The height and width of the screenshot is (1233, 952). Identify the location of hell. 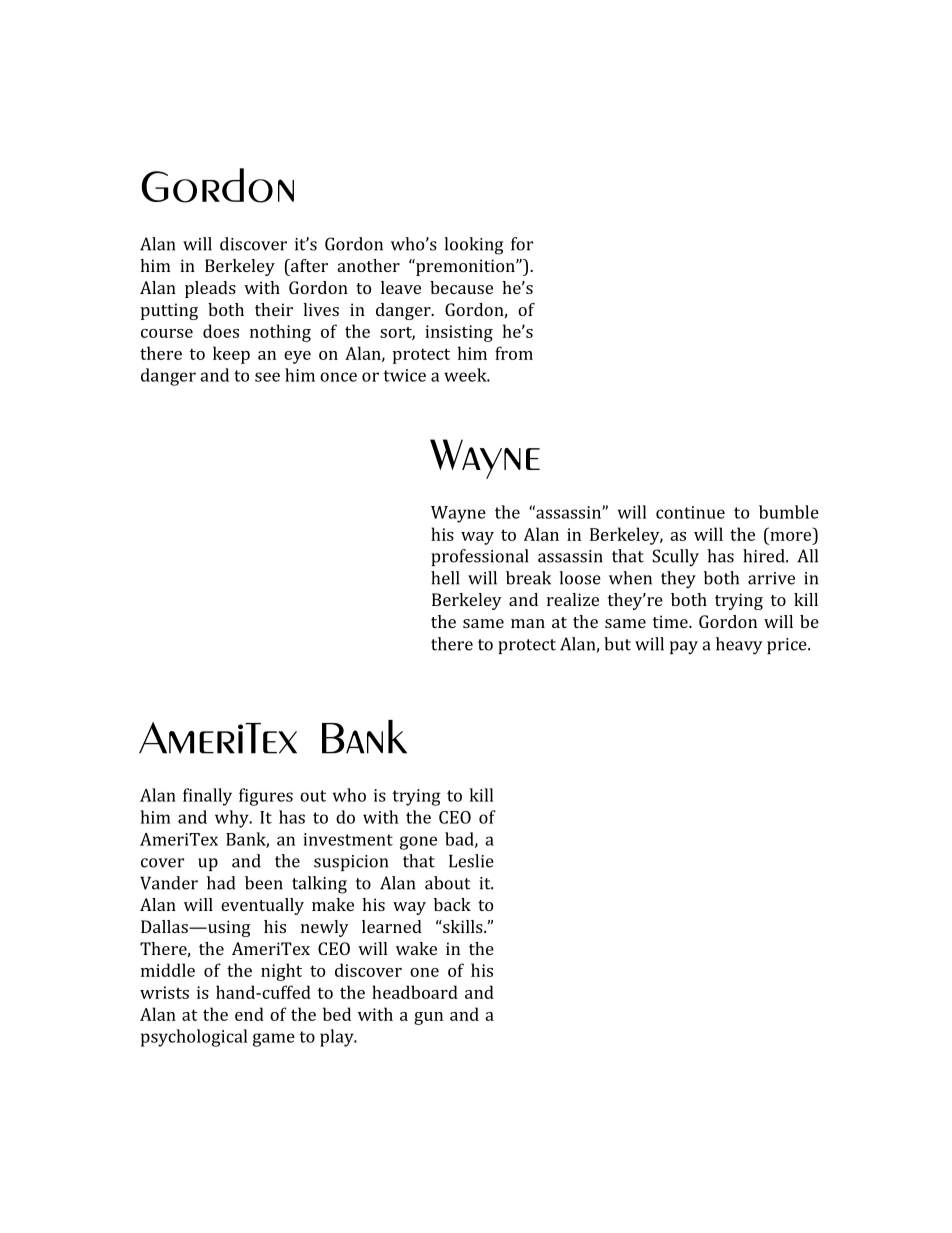
(445, 578).
